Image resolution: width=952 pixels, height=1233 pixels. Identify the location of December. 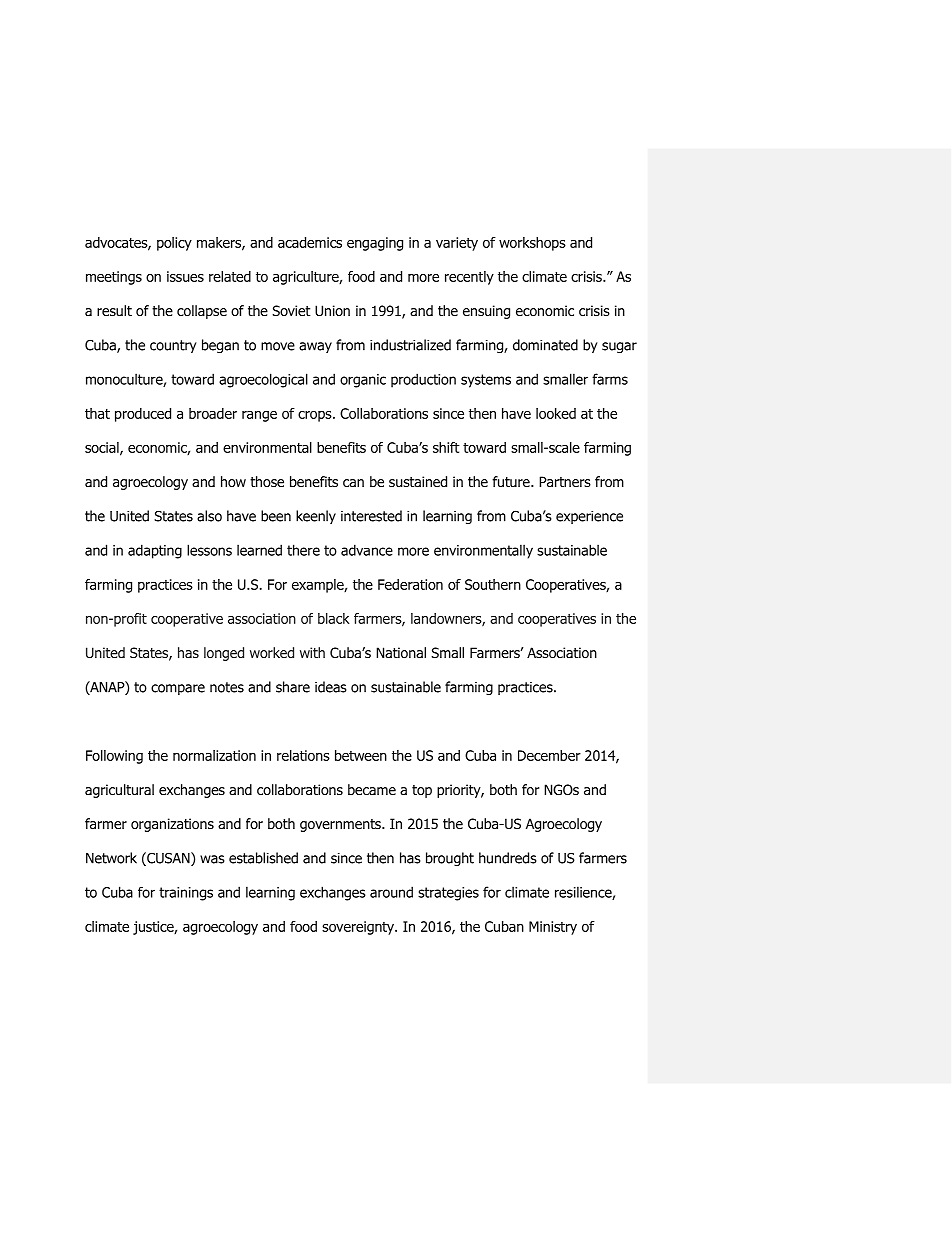
(549, 755).
